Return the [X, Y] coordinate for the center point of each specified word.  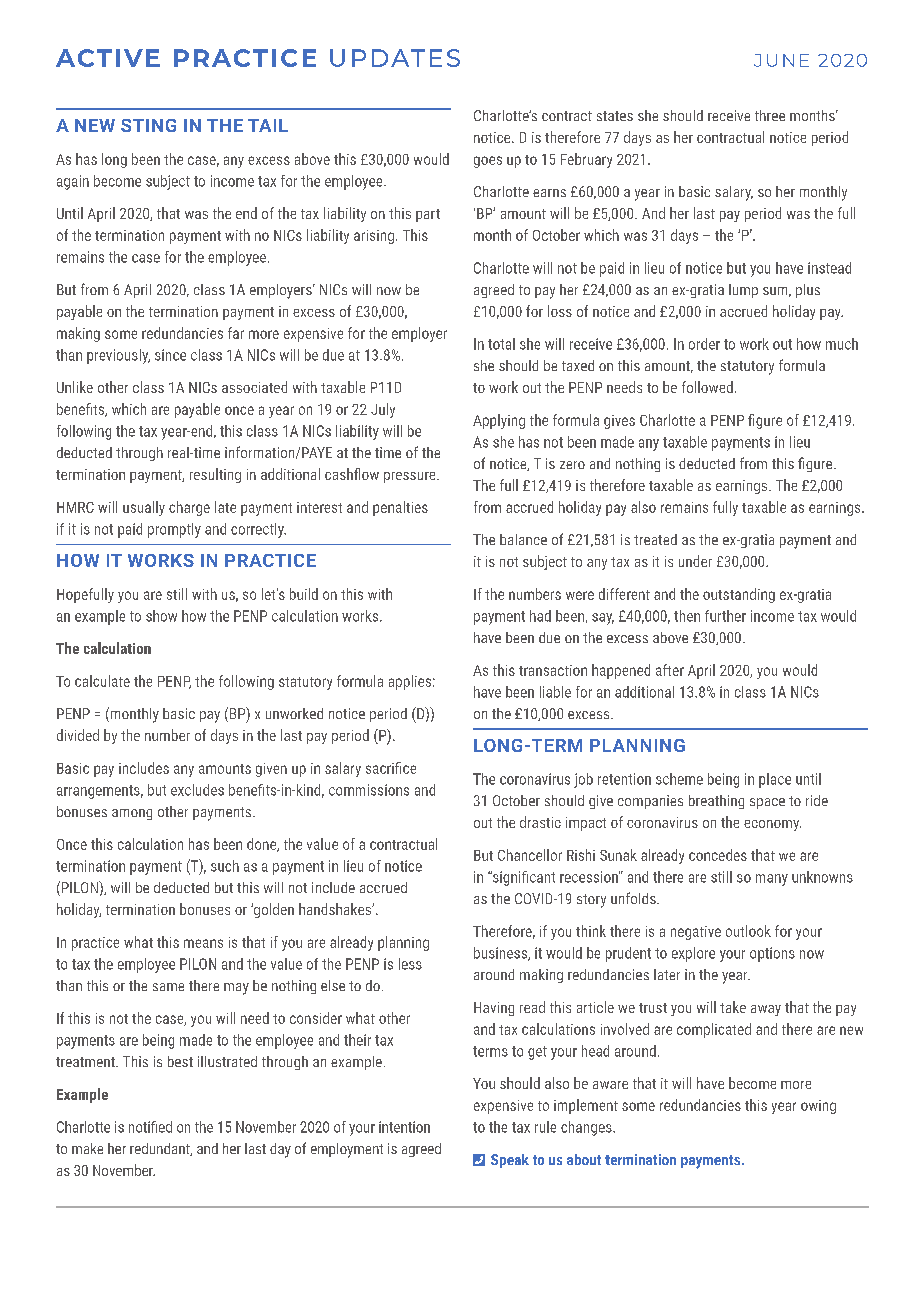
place [775, 780]
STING [148, 125]
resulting [215, 475]
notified [150, 1127]
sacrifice [391, 768]
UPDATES [395, 58]
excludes [197, 790]
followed [707, 387]
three [770, 115]
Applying [499, 421]
